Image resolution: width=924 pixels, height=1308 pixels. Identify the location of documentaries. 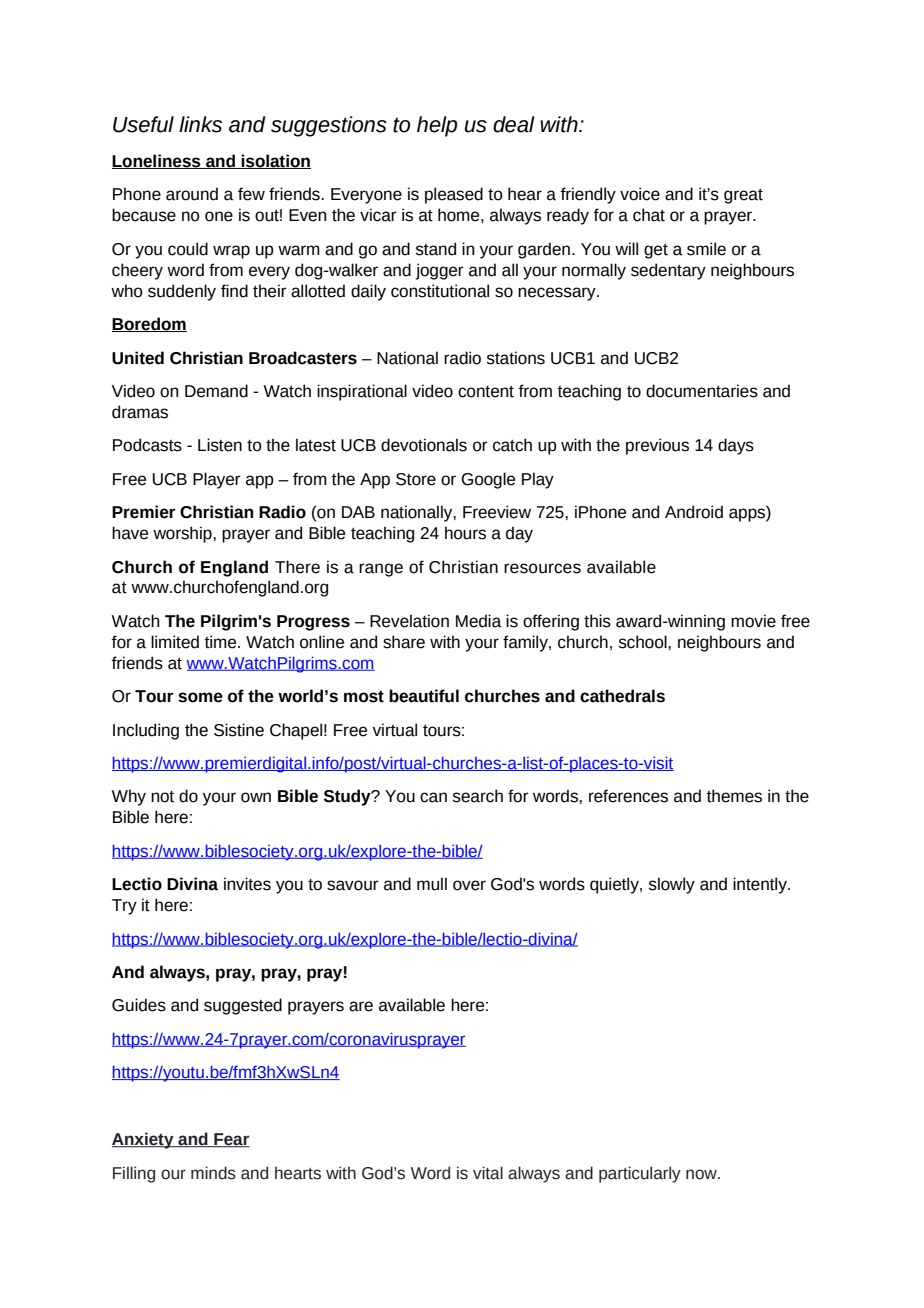
(702, 391).
